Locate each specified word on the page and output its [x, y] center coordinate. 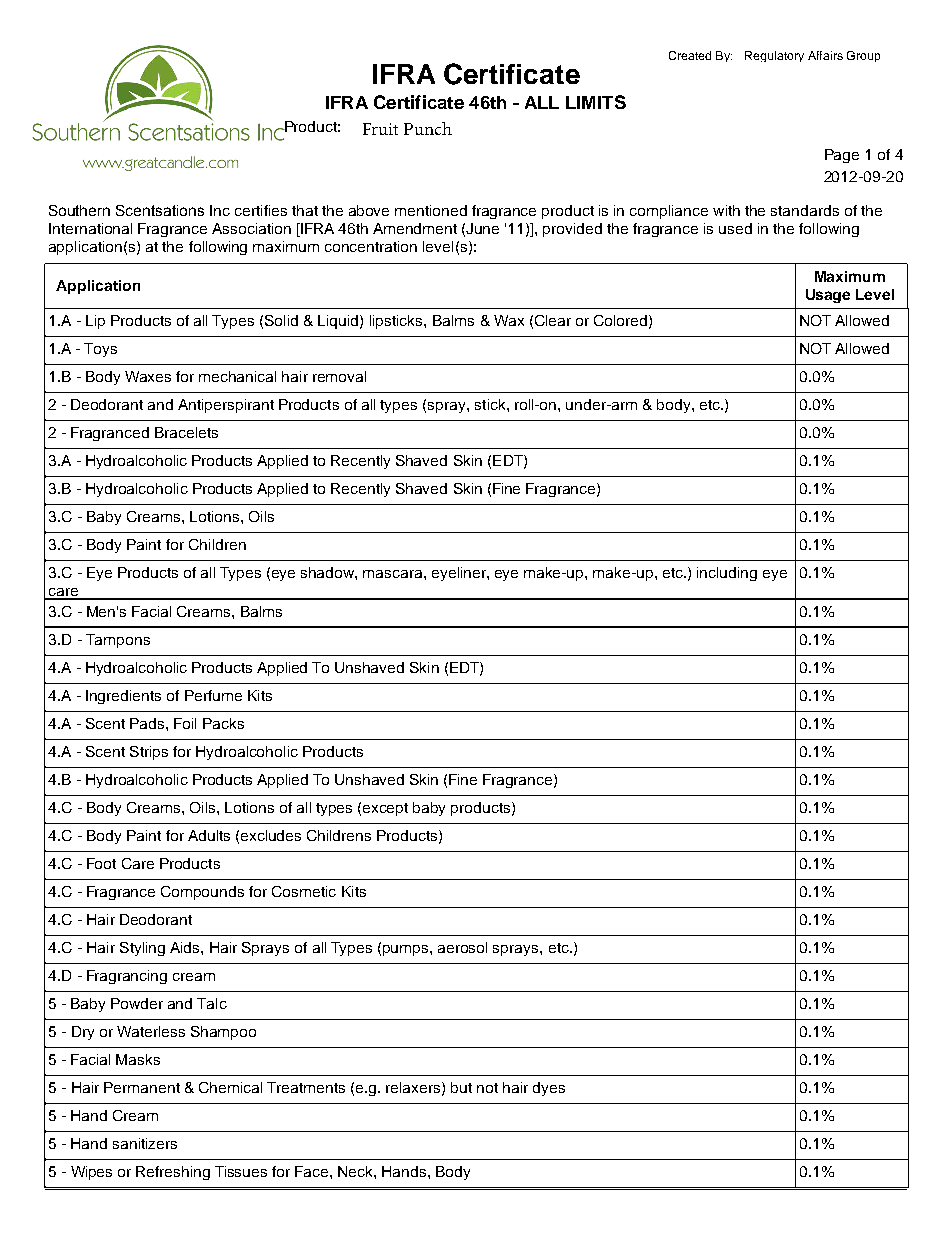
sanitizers [145, 1143]
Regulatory [774, 56]
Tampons [118, 641]
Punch [428, 128]
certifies [261, 210]
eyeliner [460, 574]
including [727, 574]
